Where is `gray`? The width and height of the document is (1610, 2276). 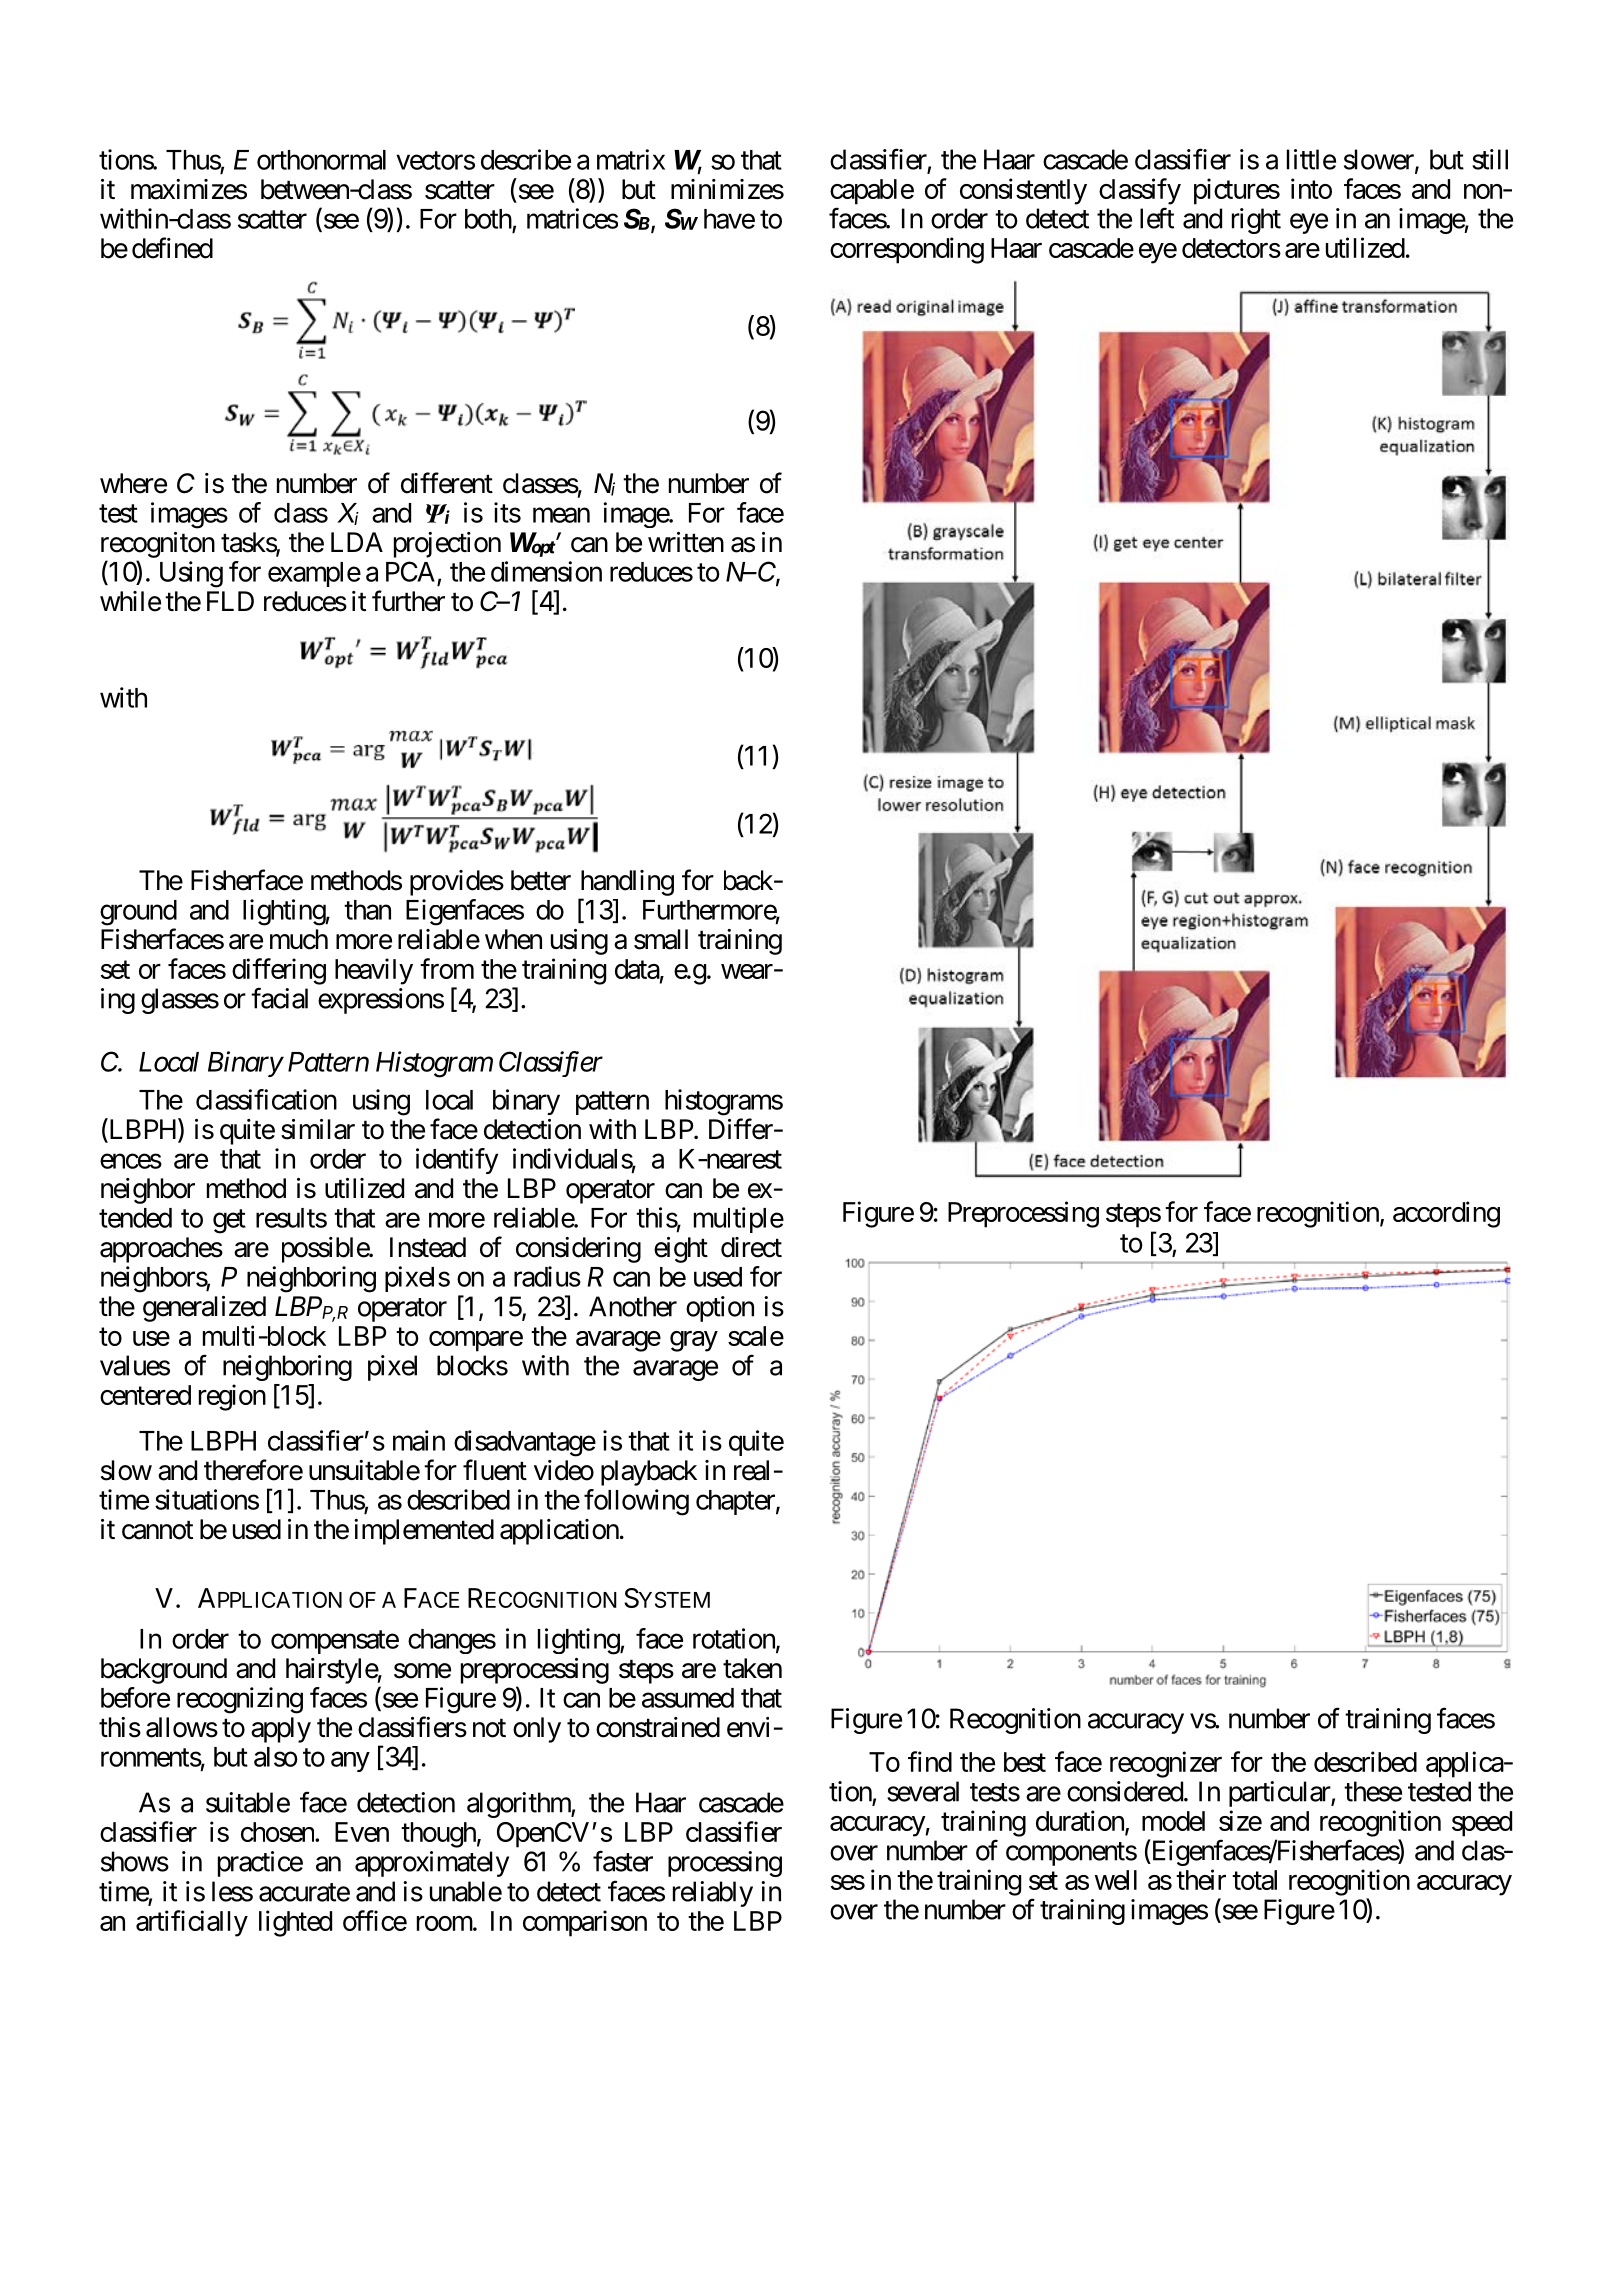
gray is located at coordinates (694, 1341).
